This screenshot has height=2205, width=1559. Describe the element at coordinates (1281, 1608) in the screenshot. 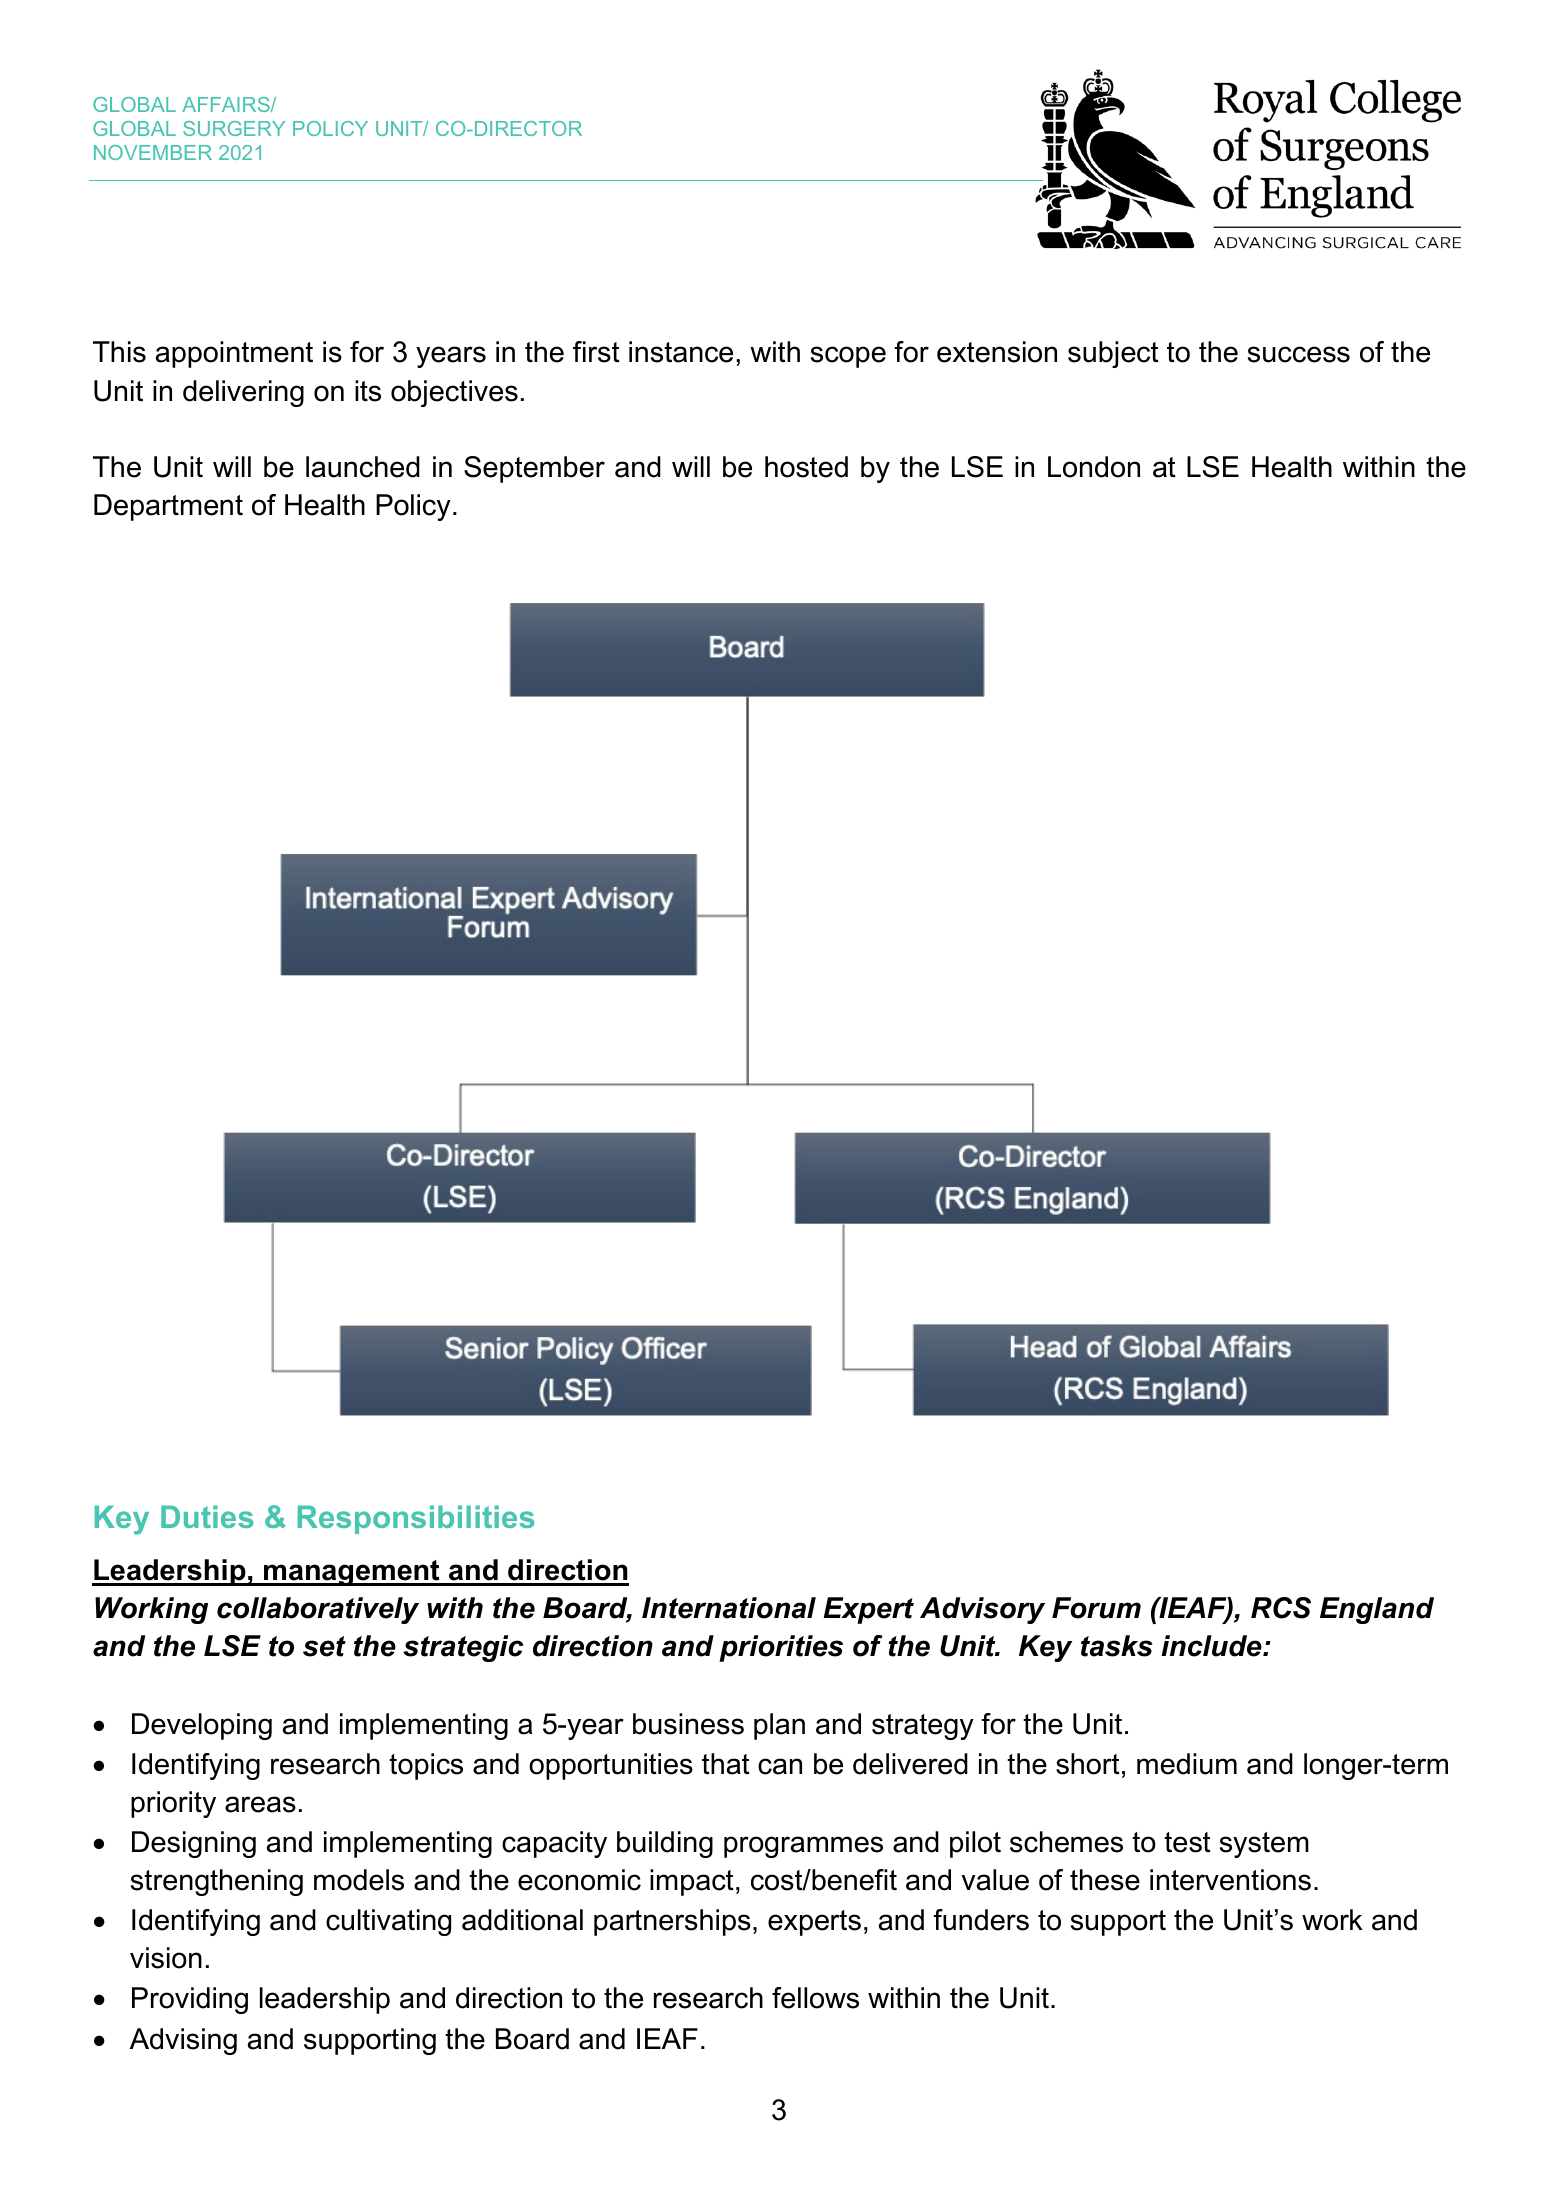

I see `RCS` at that location.
